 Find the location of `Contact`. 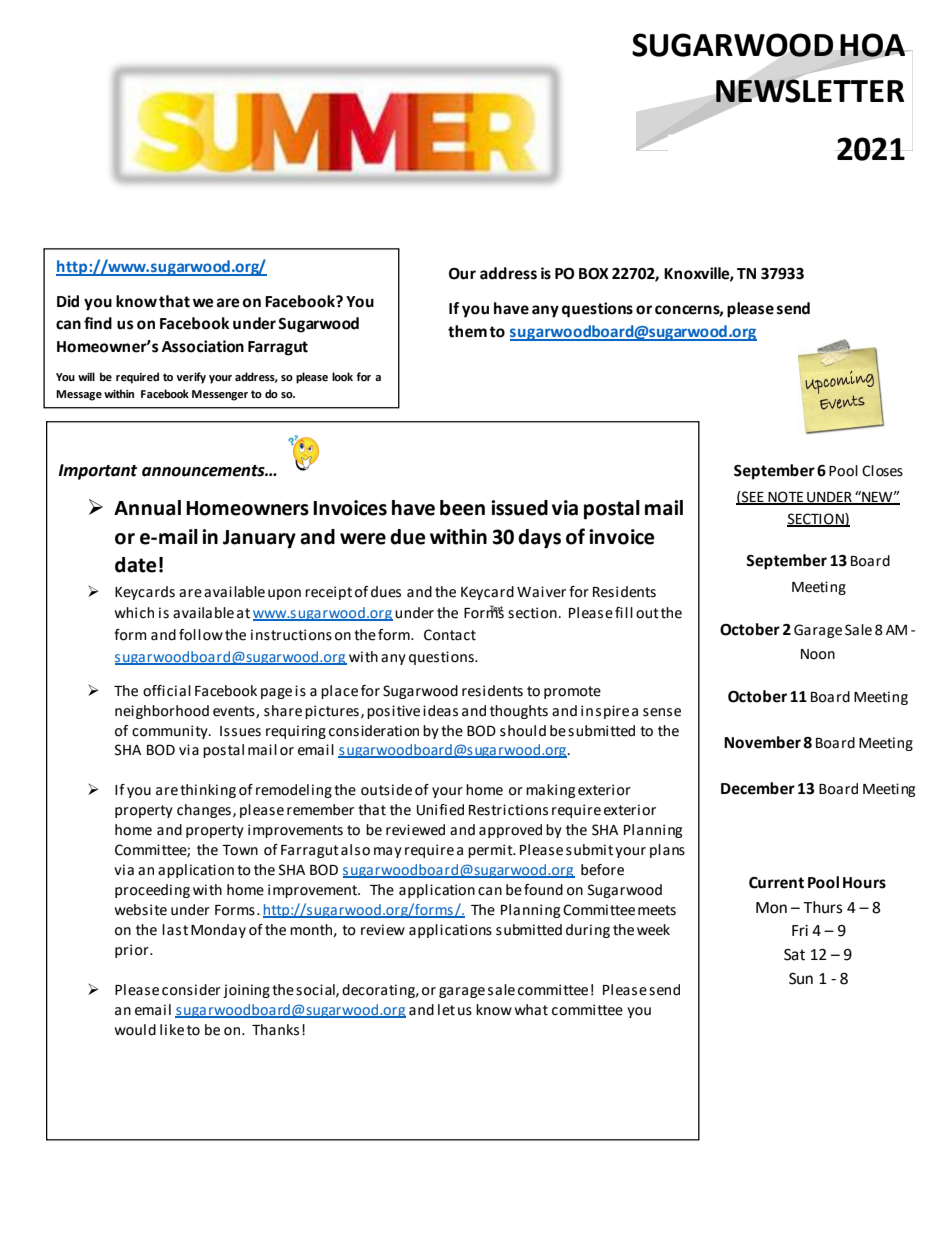

Contact is located at coordinates (450, 635).
